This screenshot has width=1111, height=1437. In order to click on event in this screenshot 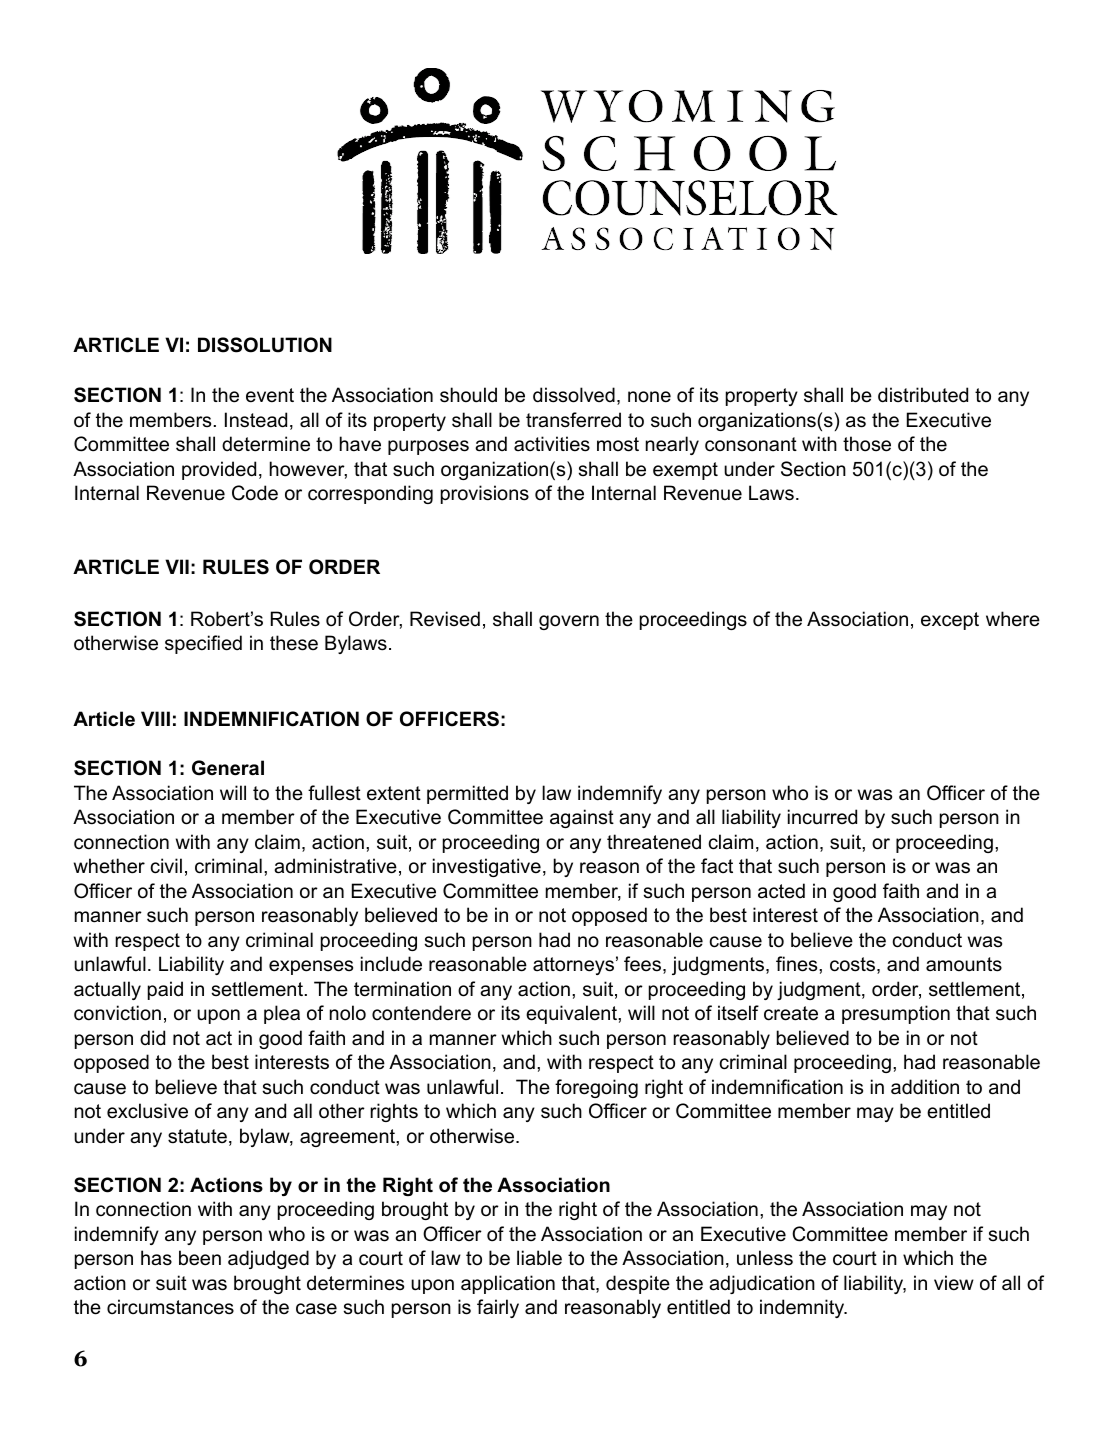, I will do `click(270, 395)`.
